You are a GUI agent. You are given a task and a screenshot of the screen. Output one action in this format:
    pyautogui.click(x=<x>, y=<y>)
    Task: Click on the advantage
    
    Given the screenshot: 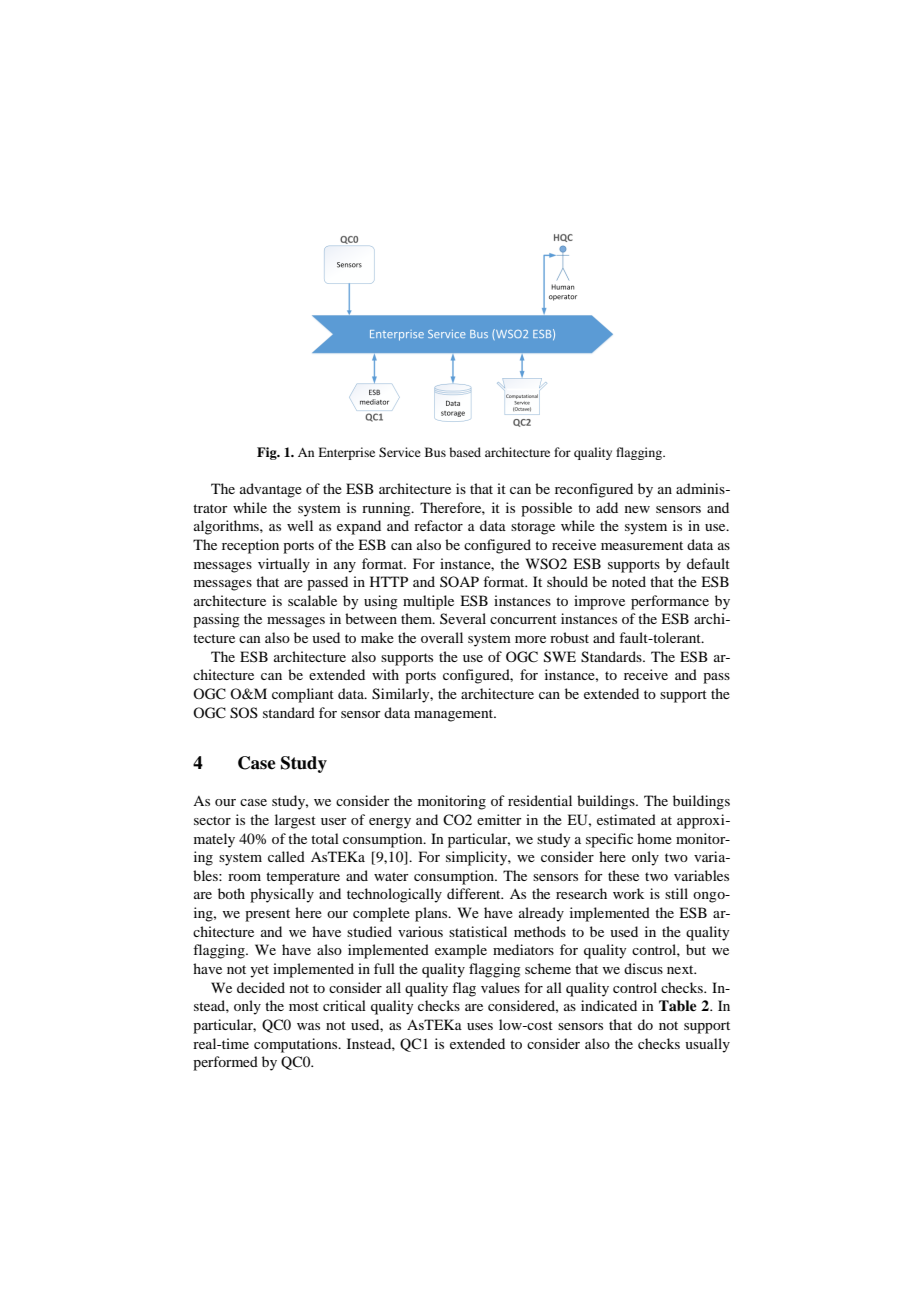 What is the action you would take?
    pyautogui.click(x=271, y=490)
